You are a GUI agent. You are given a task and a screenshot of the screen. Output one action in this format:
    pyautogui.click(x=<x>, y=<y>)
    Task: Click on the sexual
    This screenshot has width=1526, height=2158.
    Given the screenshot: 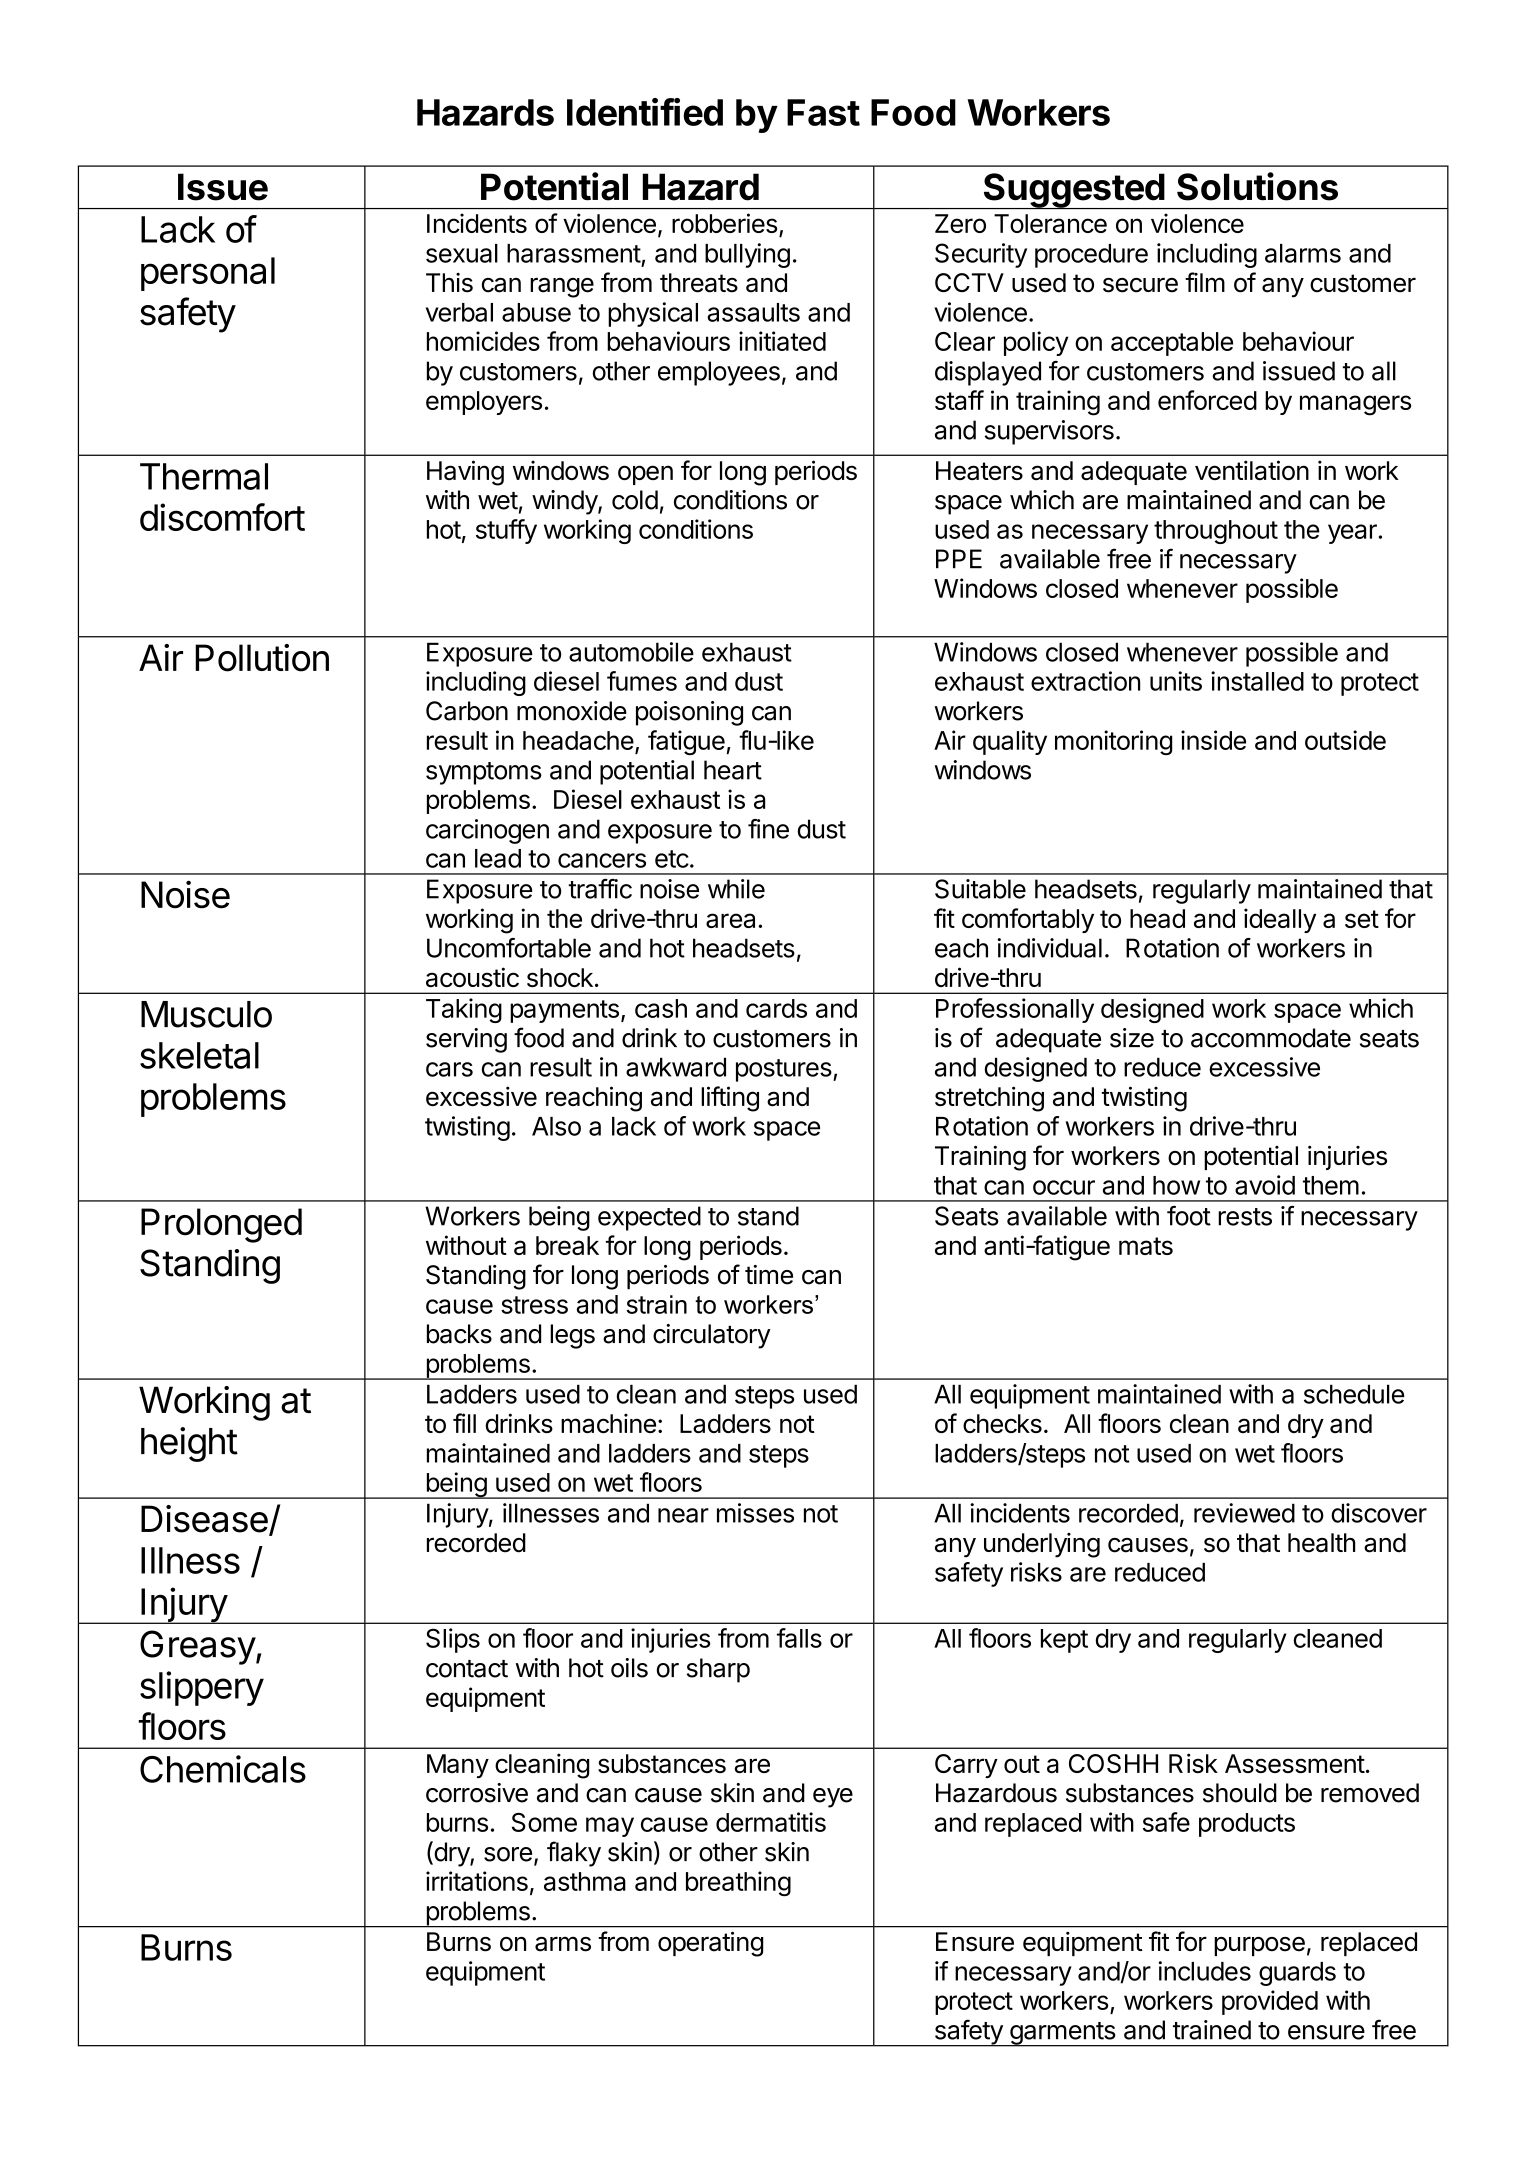 What is the action you would take?
    pyautogui.click(x=462, y=253)
